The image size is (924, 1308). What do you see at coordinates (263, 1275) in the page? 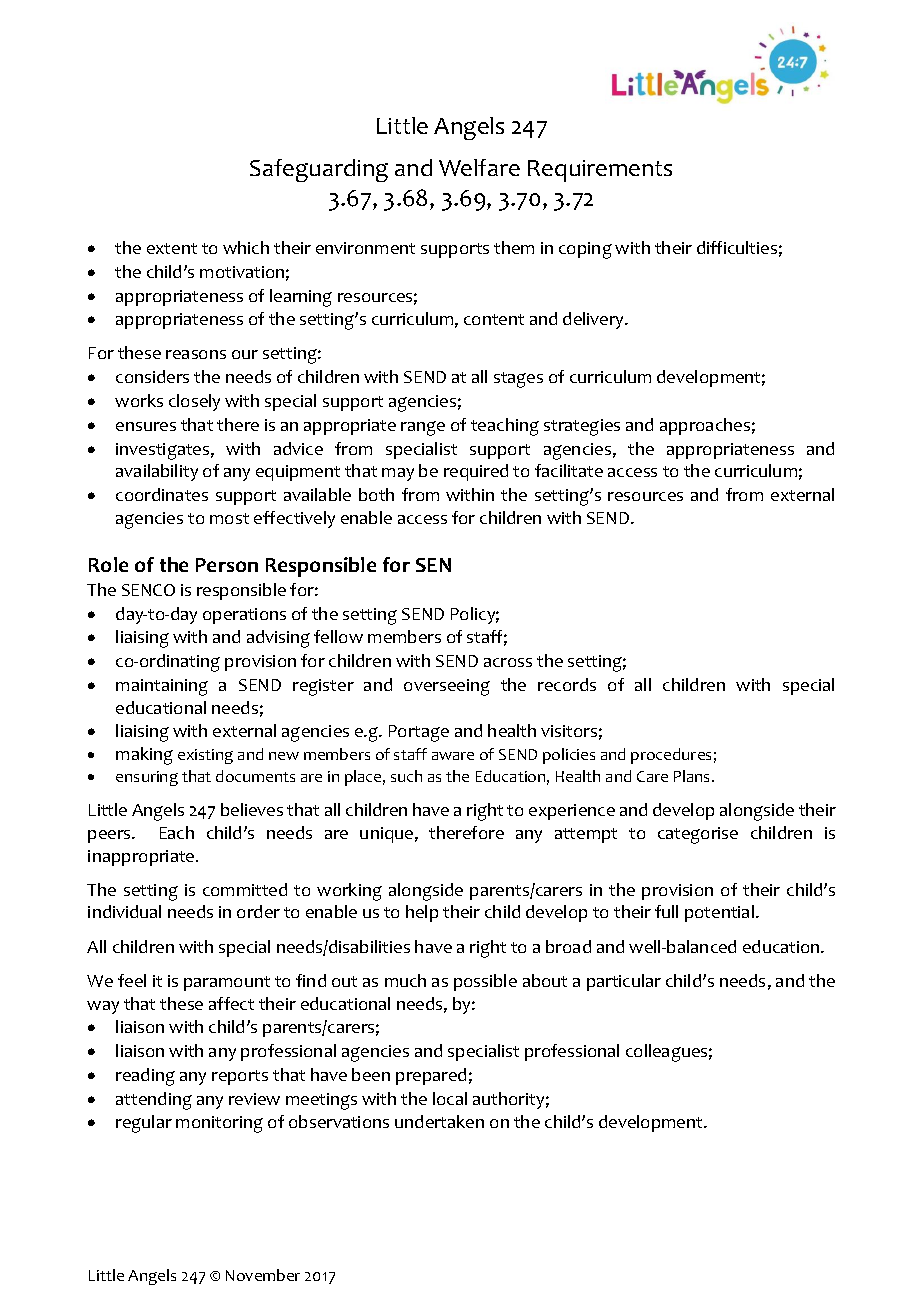
I see `November` at bounding box center [263, 1275].
